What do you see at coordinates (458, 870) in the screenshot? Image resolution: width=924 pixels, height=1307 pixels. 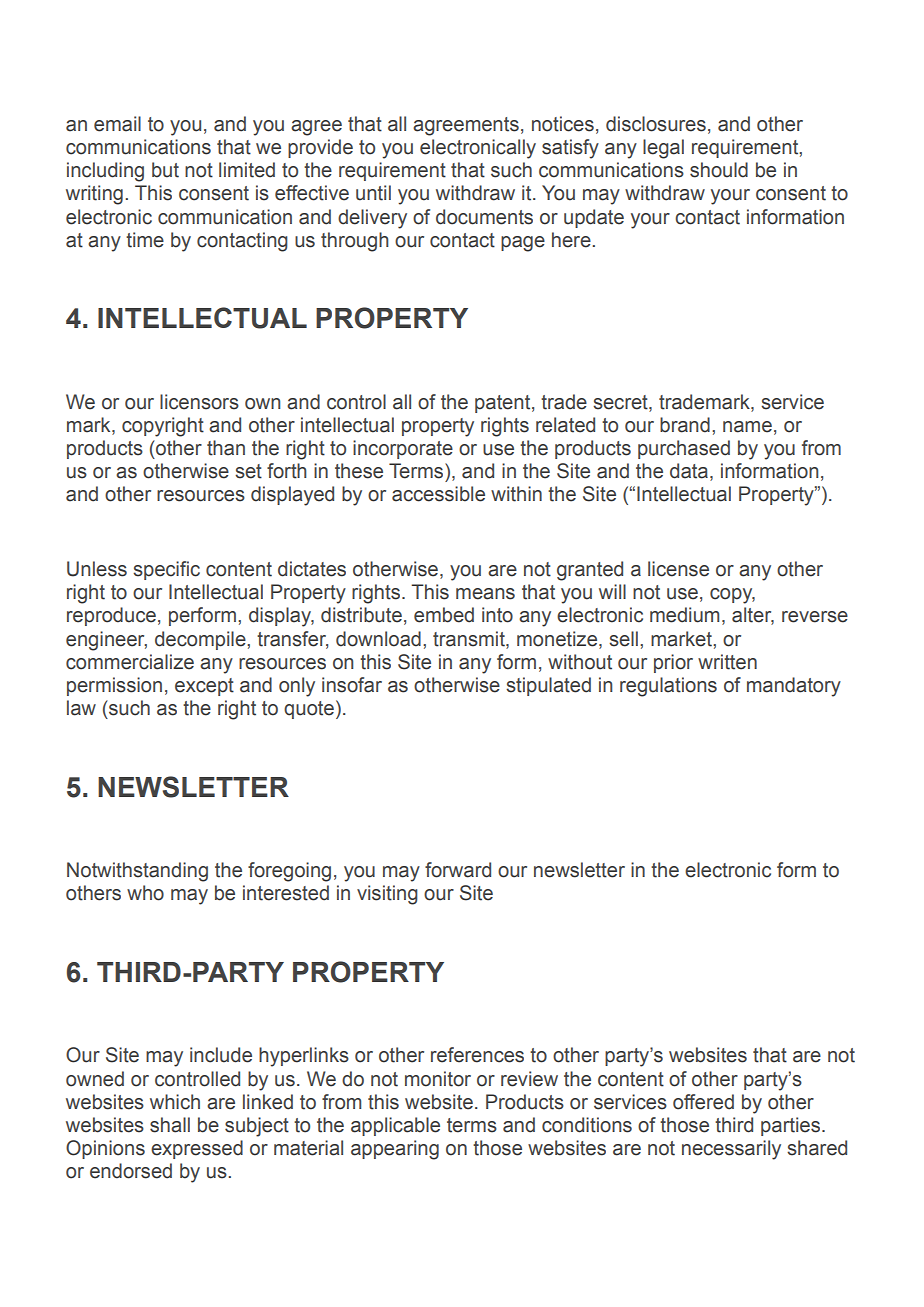 I see `forward` at bounding box center [458, 870].
